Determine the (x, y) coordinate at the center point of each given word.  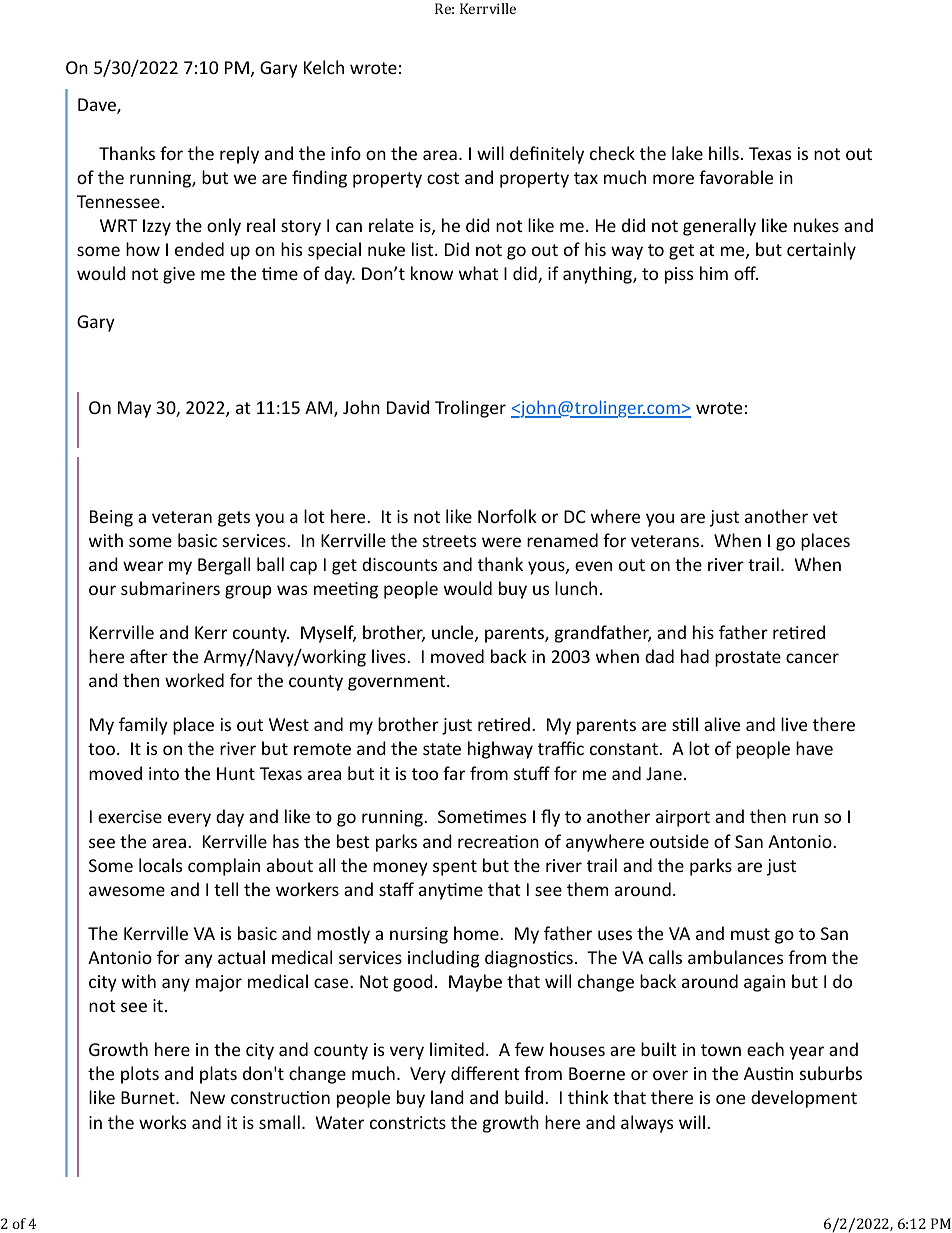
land (447, 1097)
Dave (98, 106)
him (714, 273)
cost (443, 178)
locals (160, 865)
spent (455, 868)
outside (679, 841)
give (179, 275)
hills (724, 153)
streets (449, 541)
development (804, 1099)
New (207, 1097)
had (695, 656)
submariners (170, 588)
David (408, 407)
